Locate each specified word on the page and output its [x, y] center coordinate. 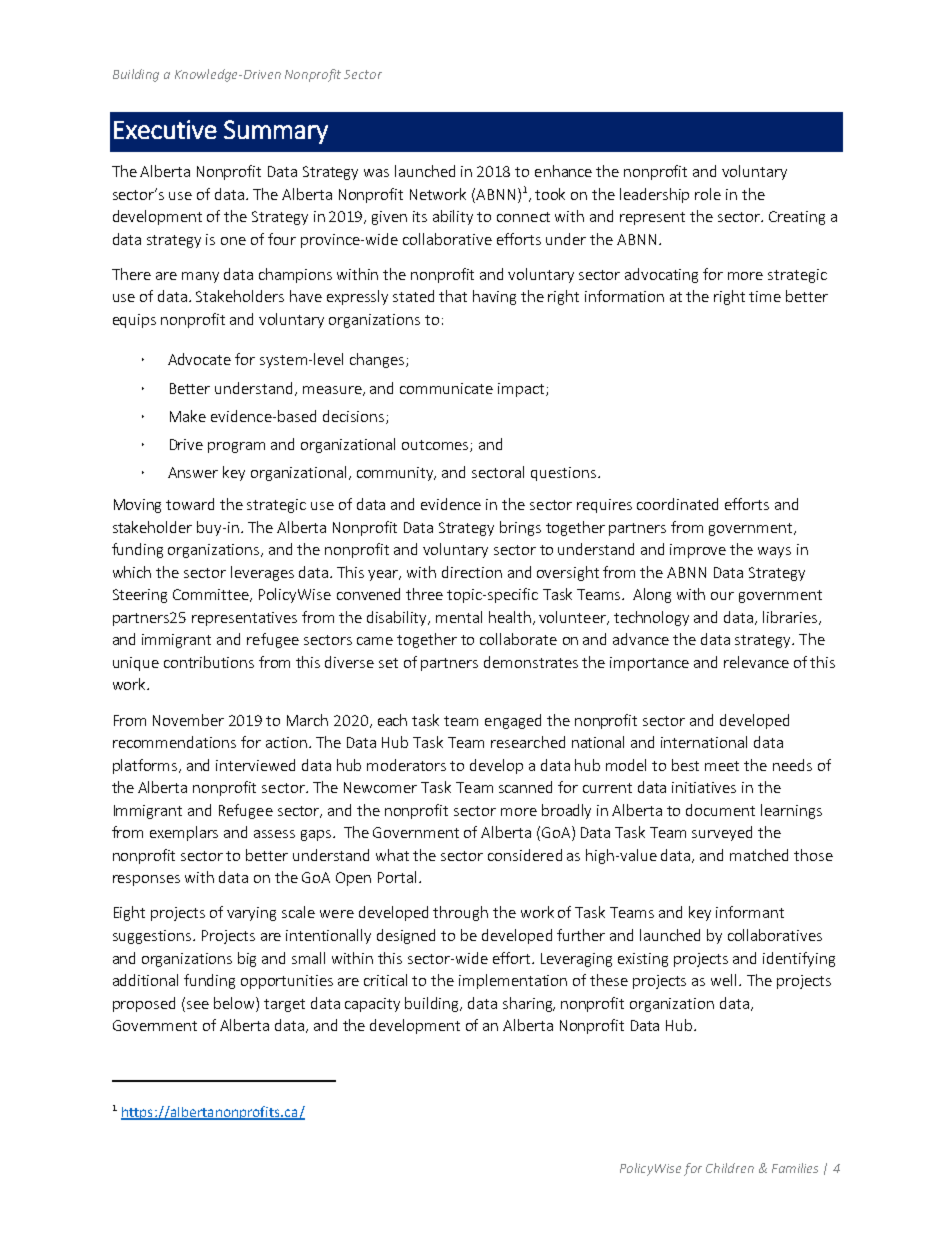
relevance [756, 662]
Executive [165, 129]
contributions [209, 662]
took [550, 194]
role [708, 194]
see [198, 1005]
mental [459, 617]
